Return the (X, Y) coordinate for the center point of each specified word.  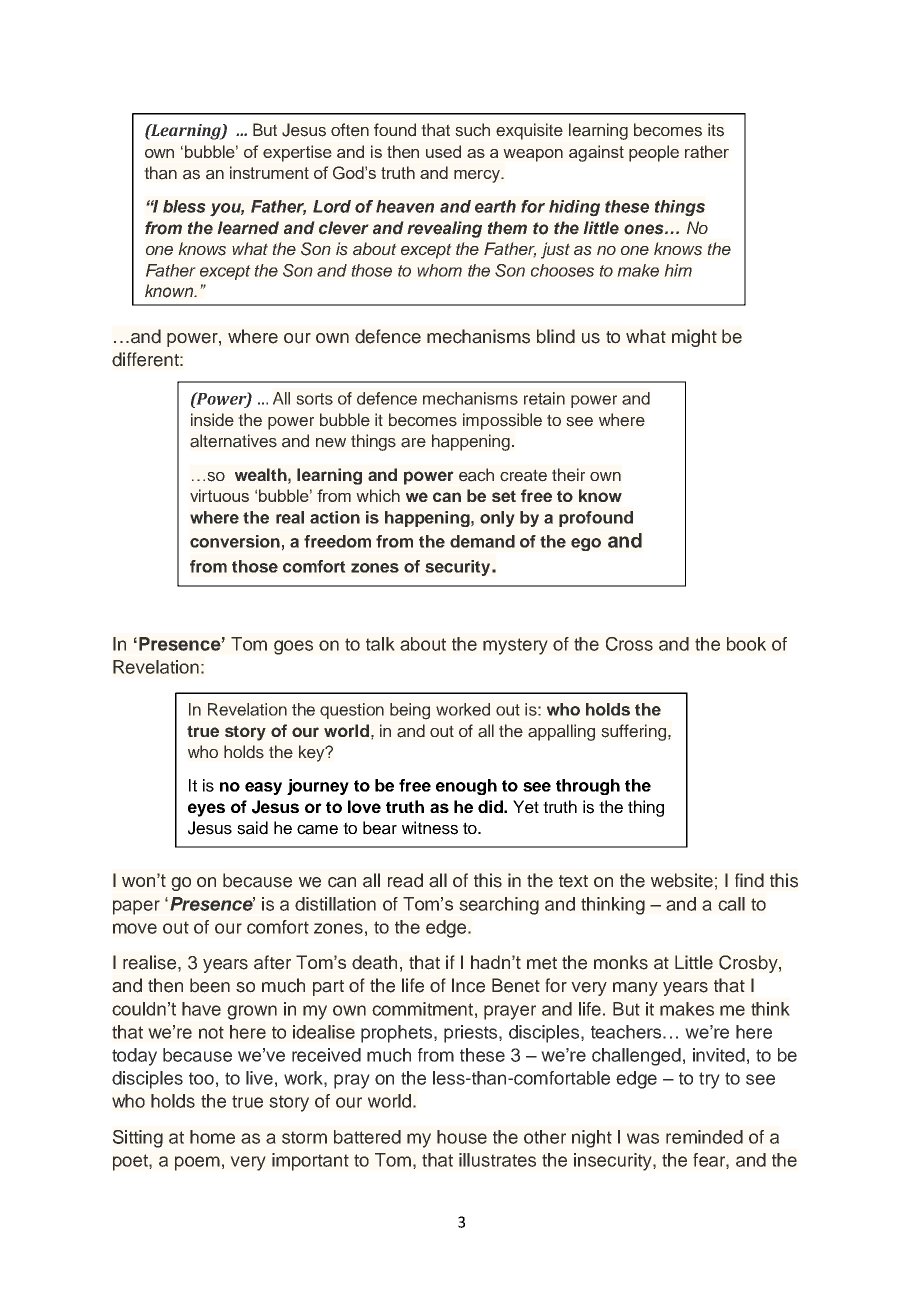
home (212, 1137)
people (654, 153)
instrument (269, 172)
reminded (704, 1137)
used (443, 151)
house (462, 1137)
